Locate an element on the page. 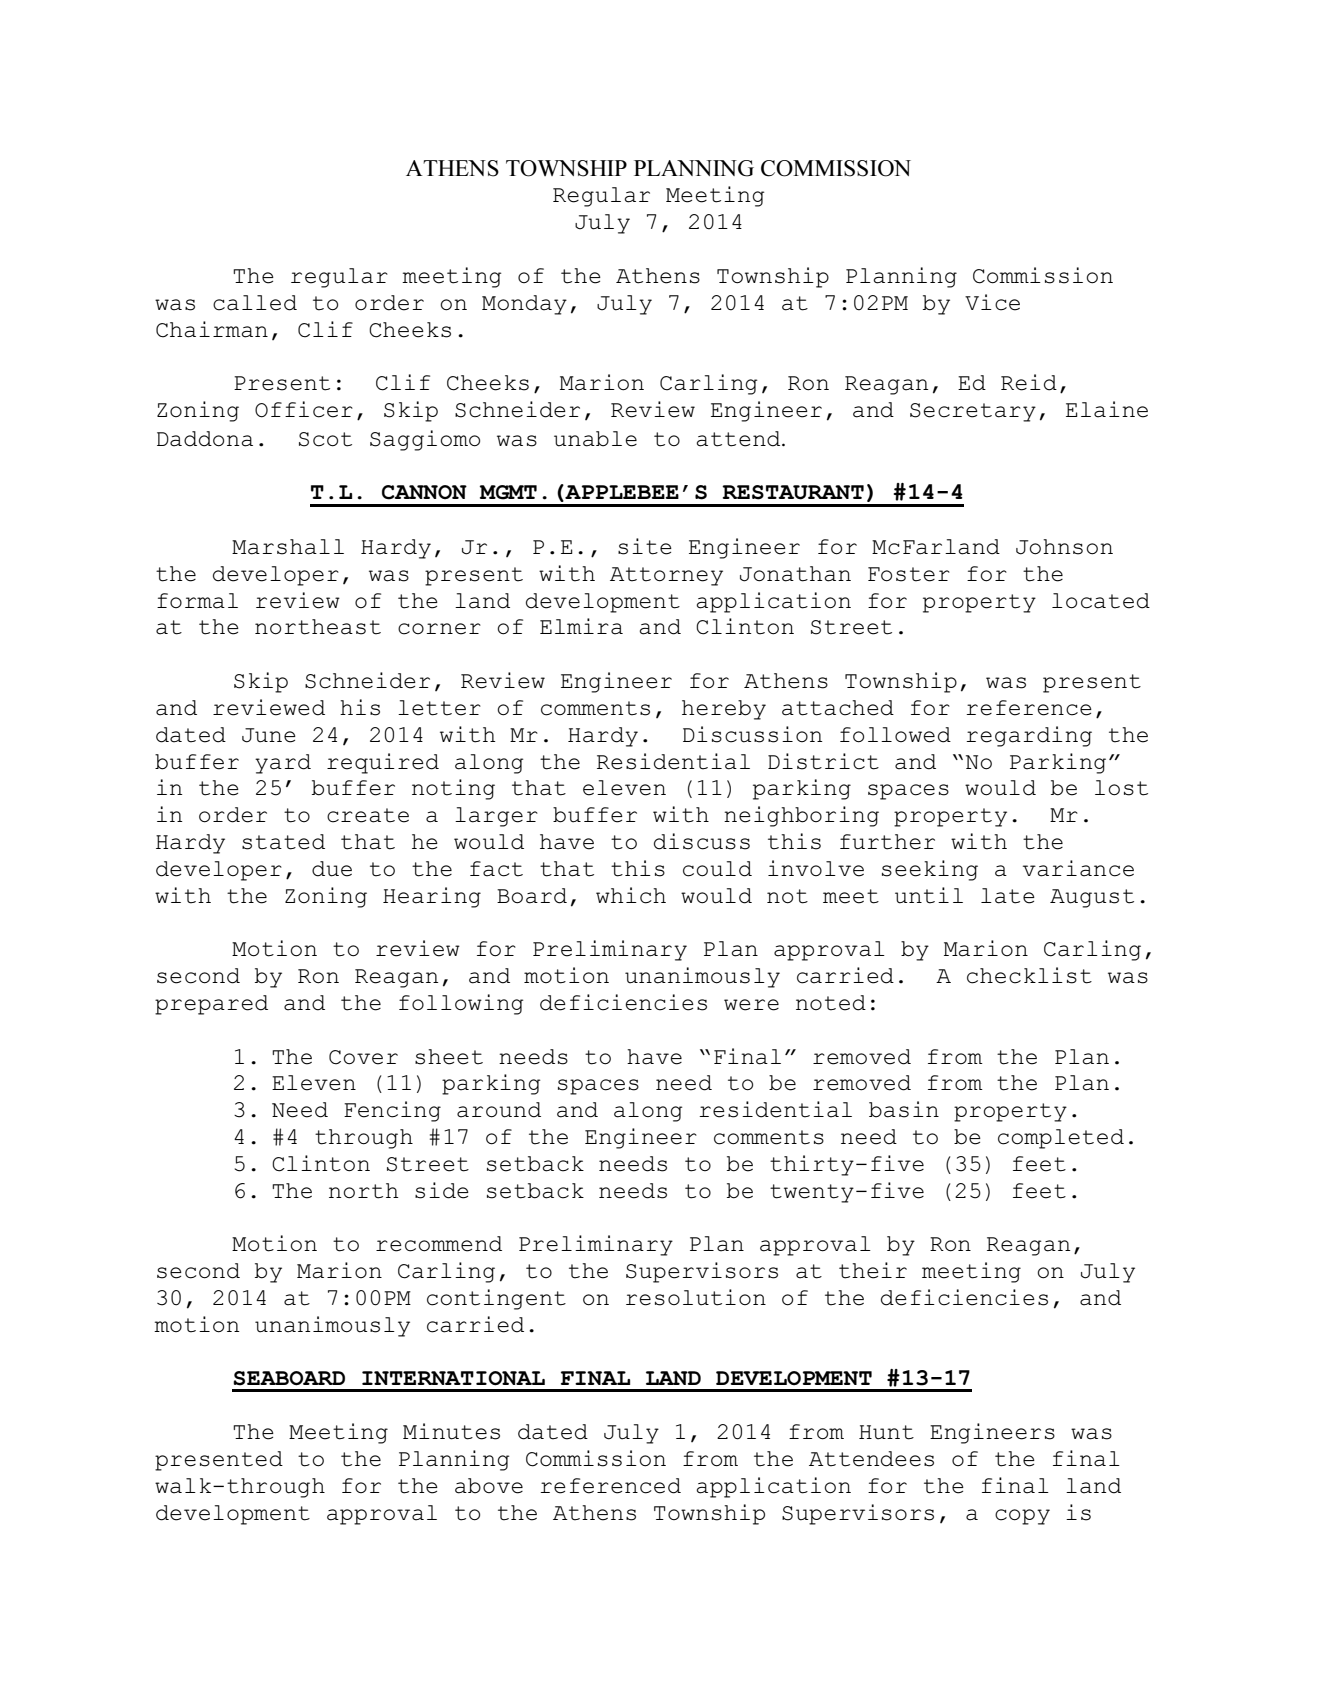 This page has width=1318, height=1705. Vice is located at coordinates (992, 302).
